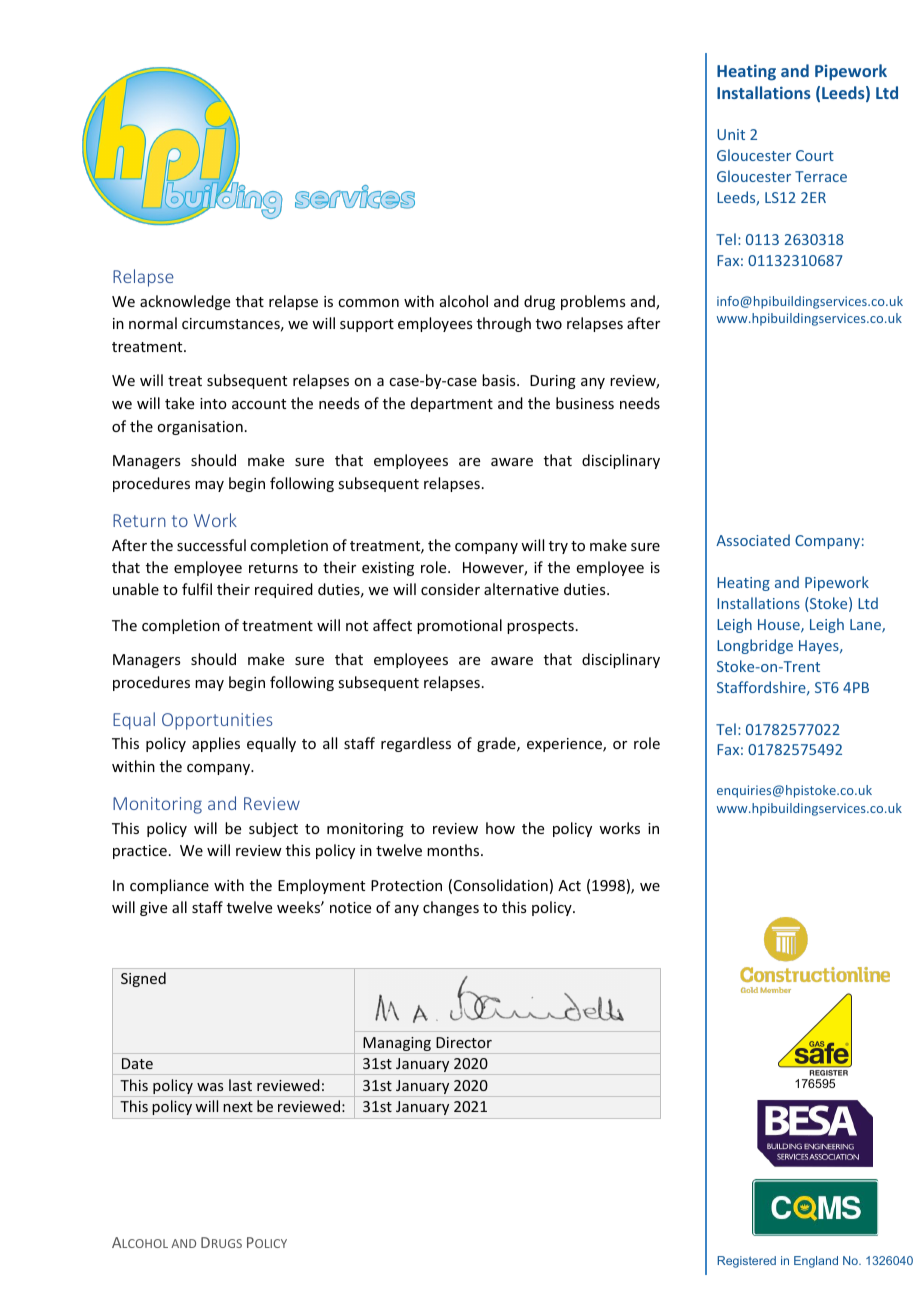  What do you see at coordinates (169, 886) in the image?
I see `compliance` at bounding box center [169, 886].
